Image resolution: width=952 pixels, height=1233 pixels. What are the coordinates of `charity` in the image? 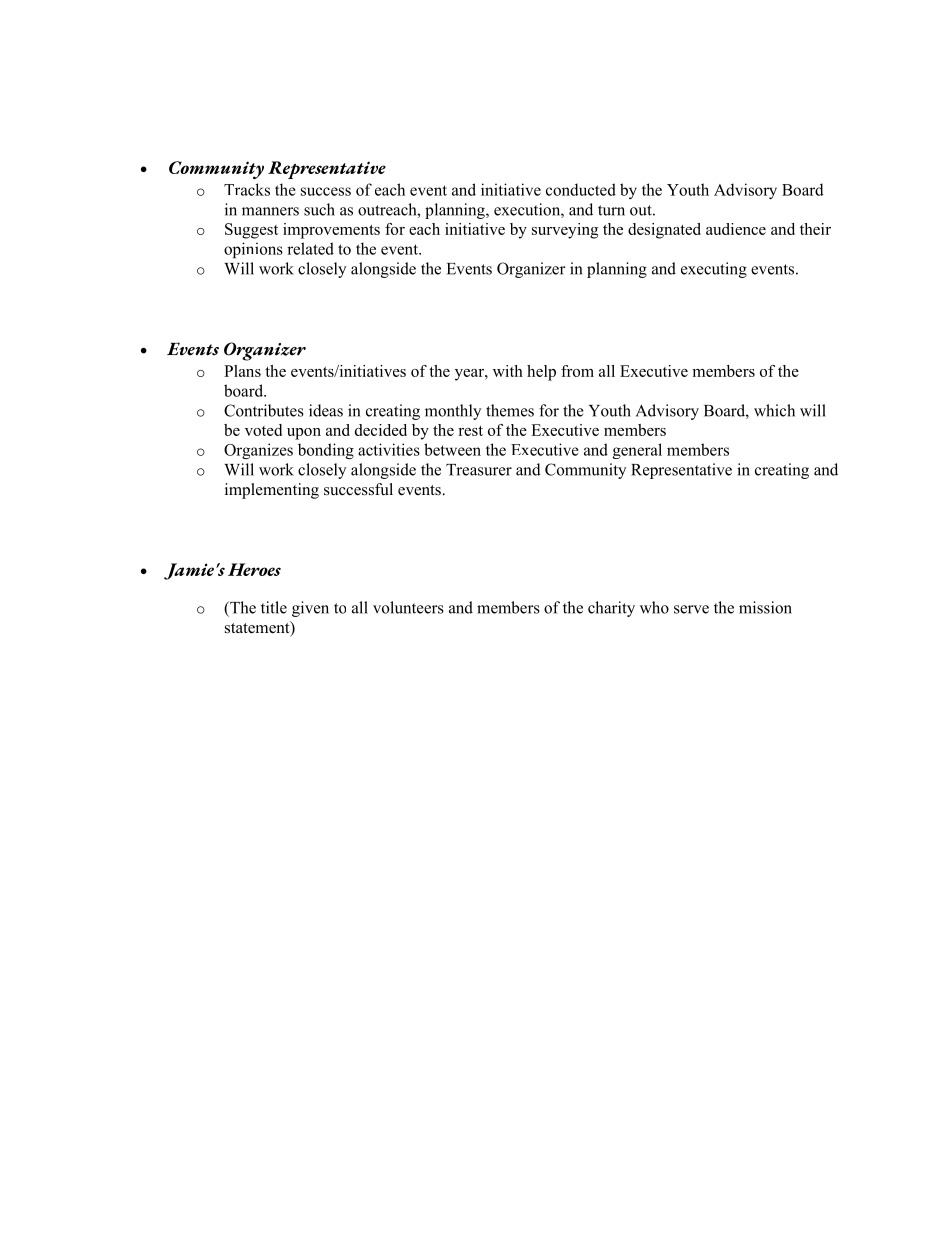 It's located at (611, 609).
